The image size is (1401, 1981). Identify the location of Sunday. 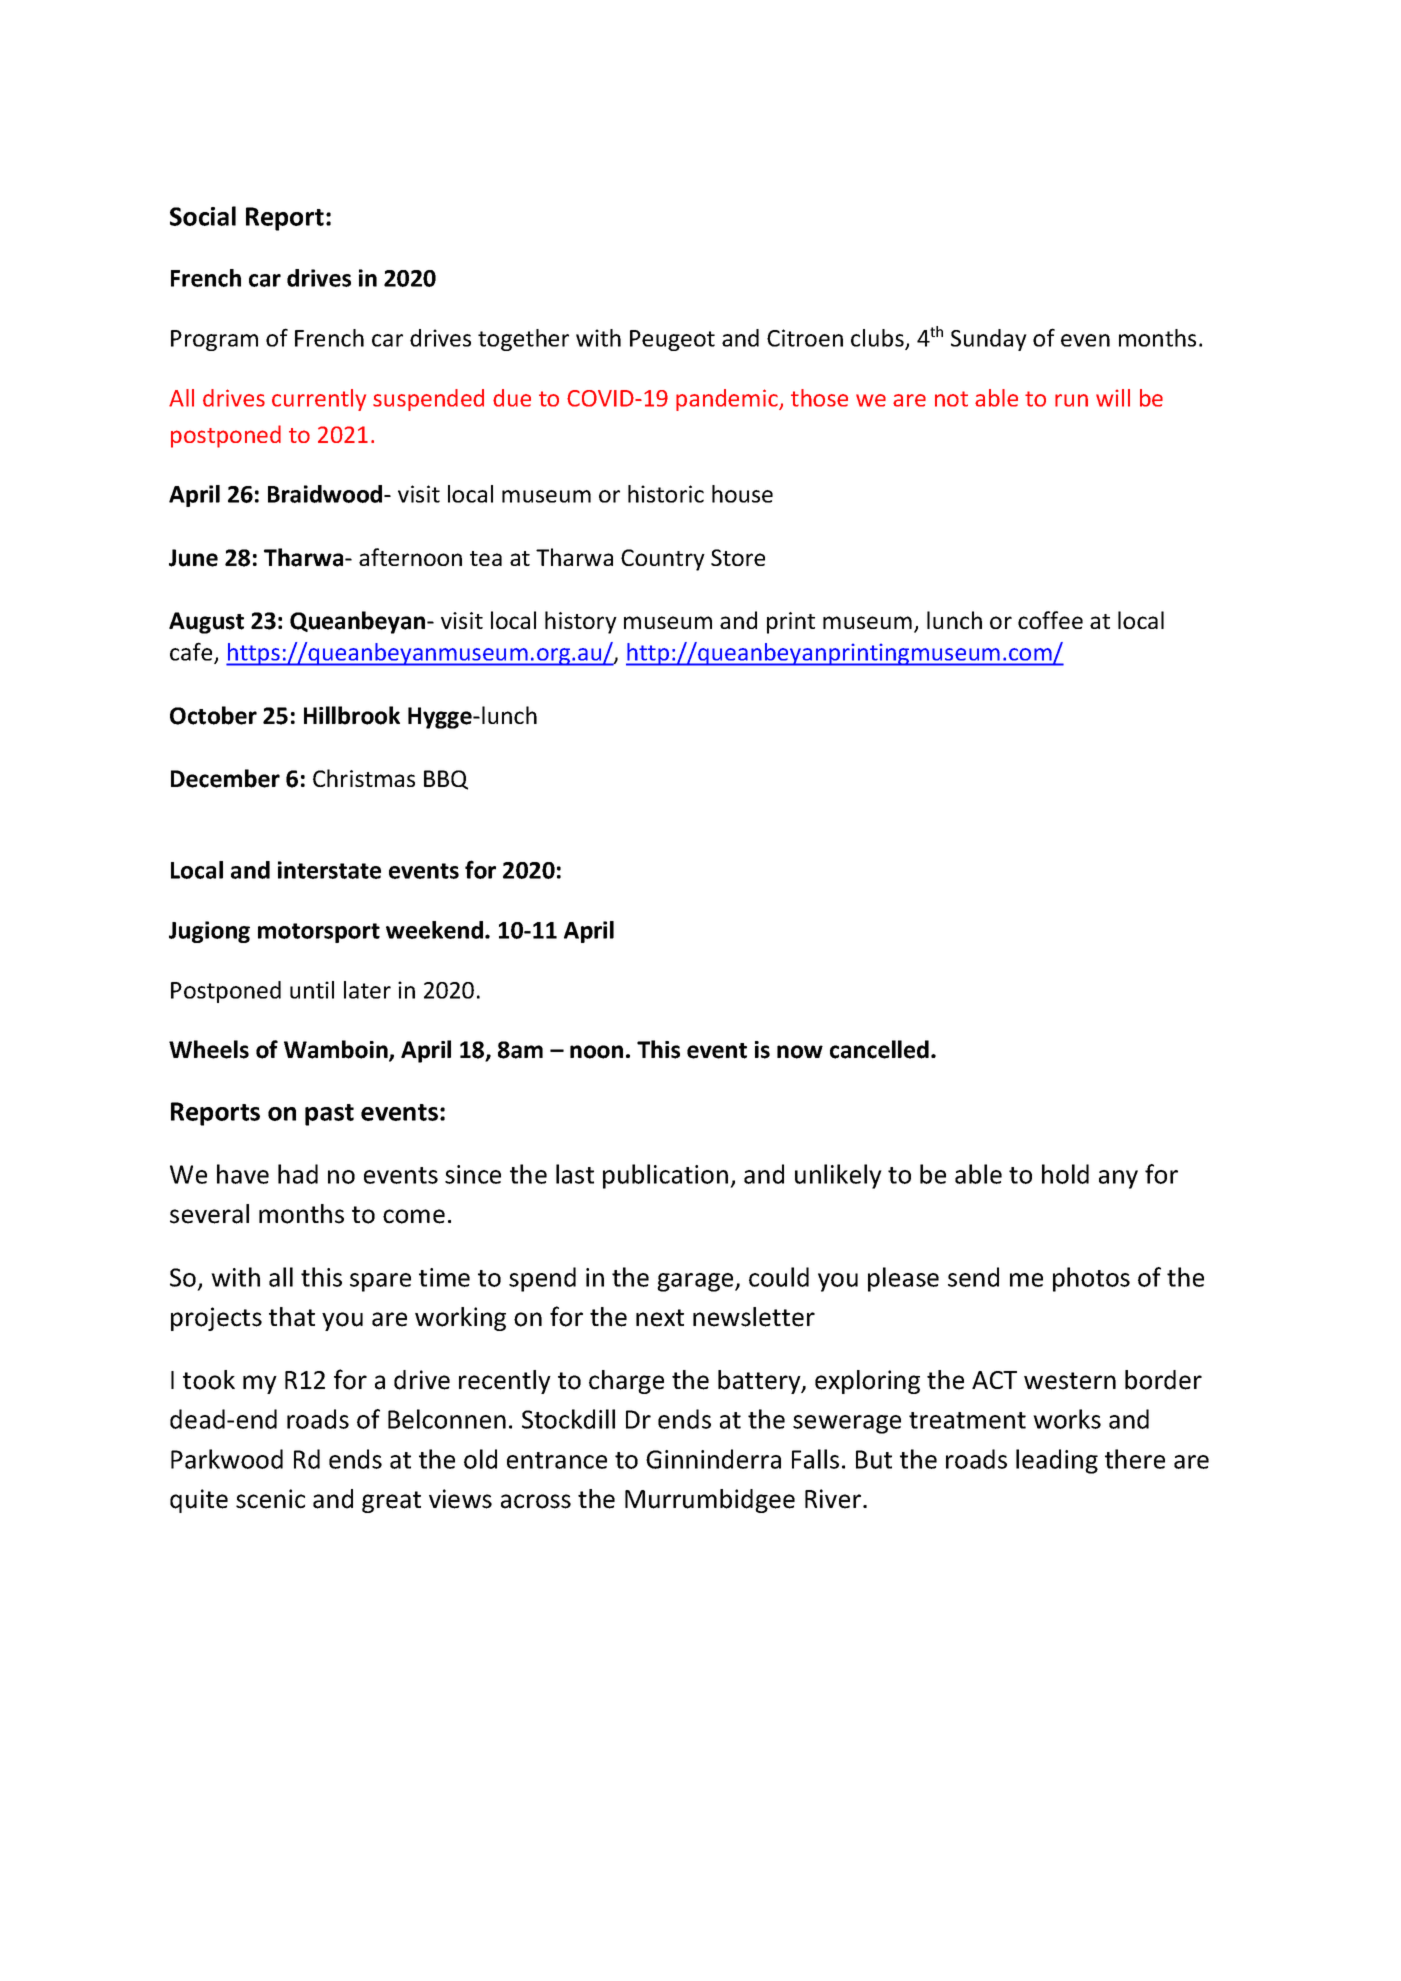
(989, 340).
